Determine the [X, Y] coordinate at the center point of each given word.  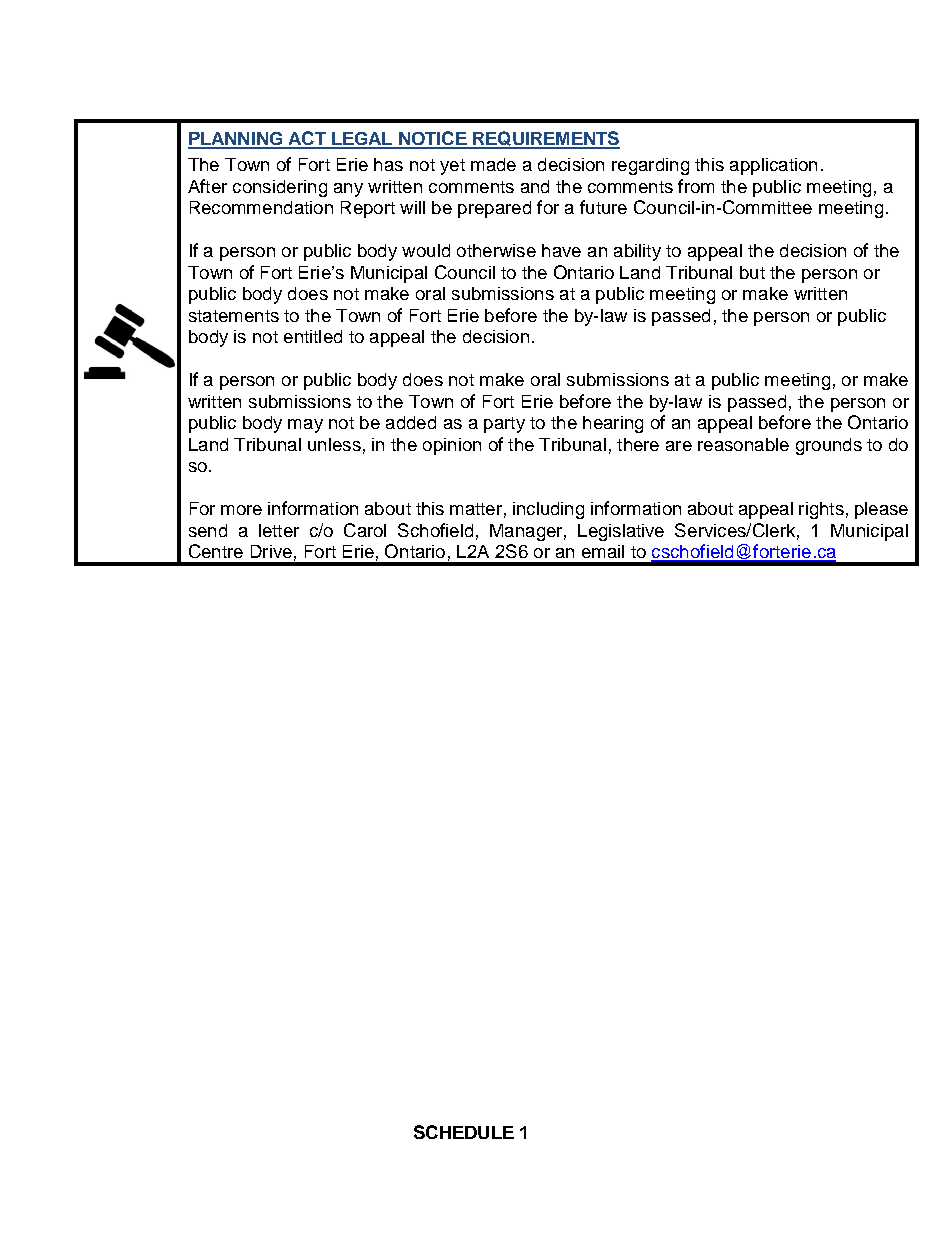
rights [821, 510]
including [548, 510]
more [241, 510]
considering [280, 188]
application [773, 166]
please [881, 510]
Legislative [621, 532]
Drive [271, 551]
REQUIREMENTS [545, 140]
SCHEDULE [464, 1132]
